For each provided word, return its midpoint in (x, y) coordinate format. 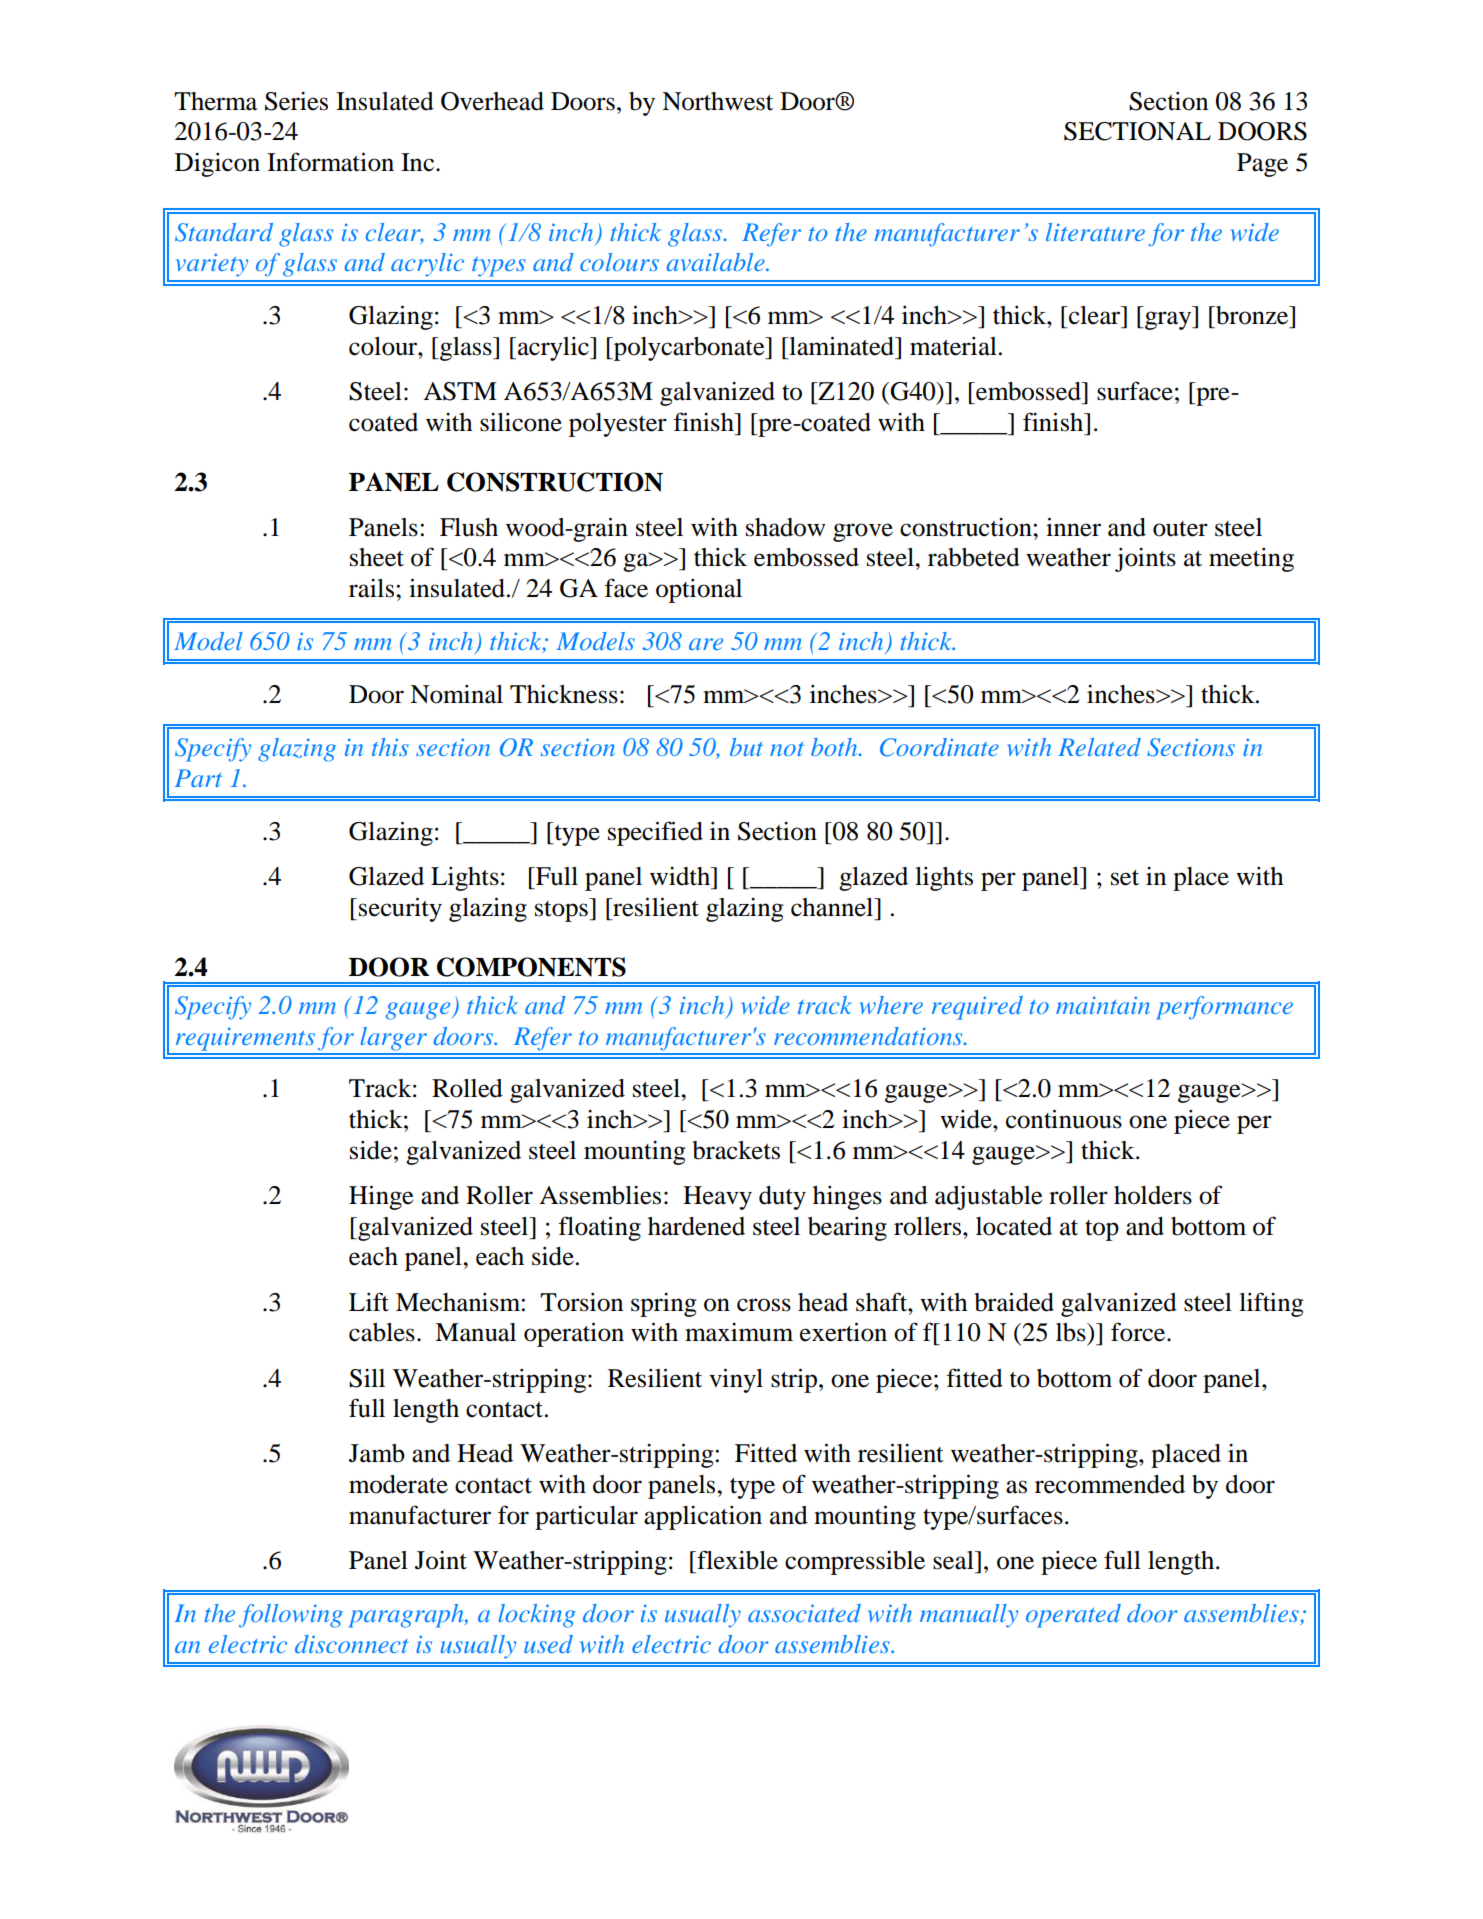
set (1125, 878)
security (400, 909)
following (291, 1616)
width (681, 876)
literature (1095, 232)
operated (1073, 1616)
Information (330, 162)
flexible (736, 1560)
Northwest (717, 101)
